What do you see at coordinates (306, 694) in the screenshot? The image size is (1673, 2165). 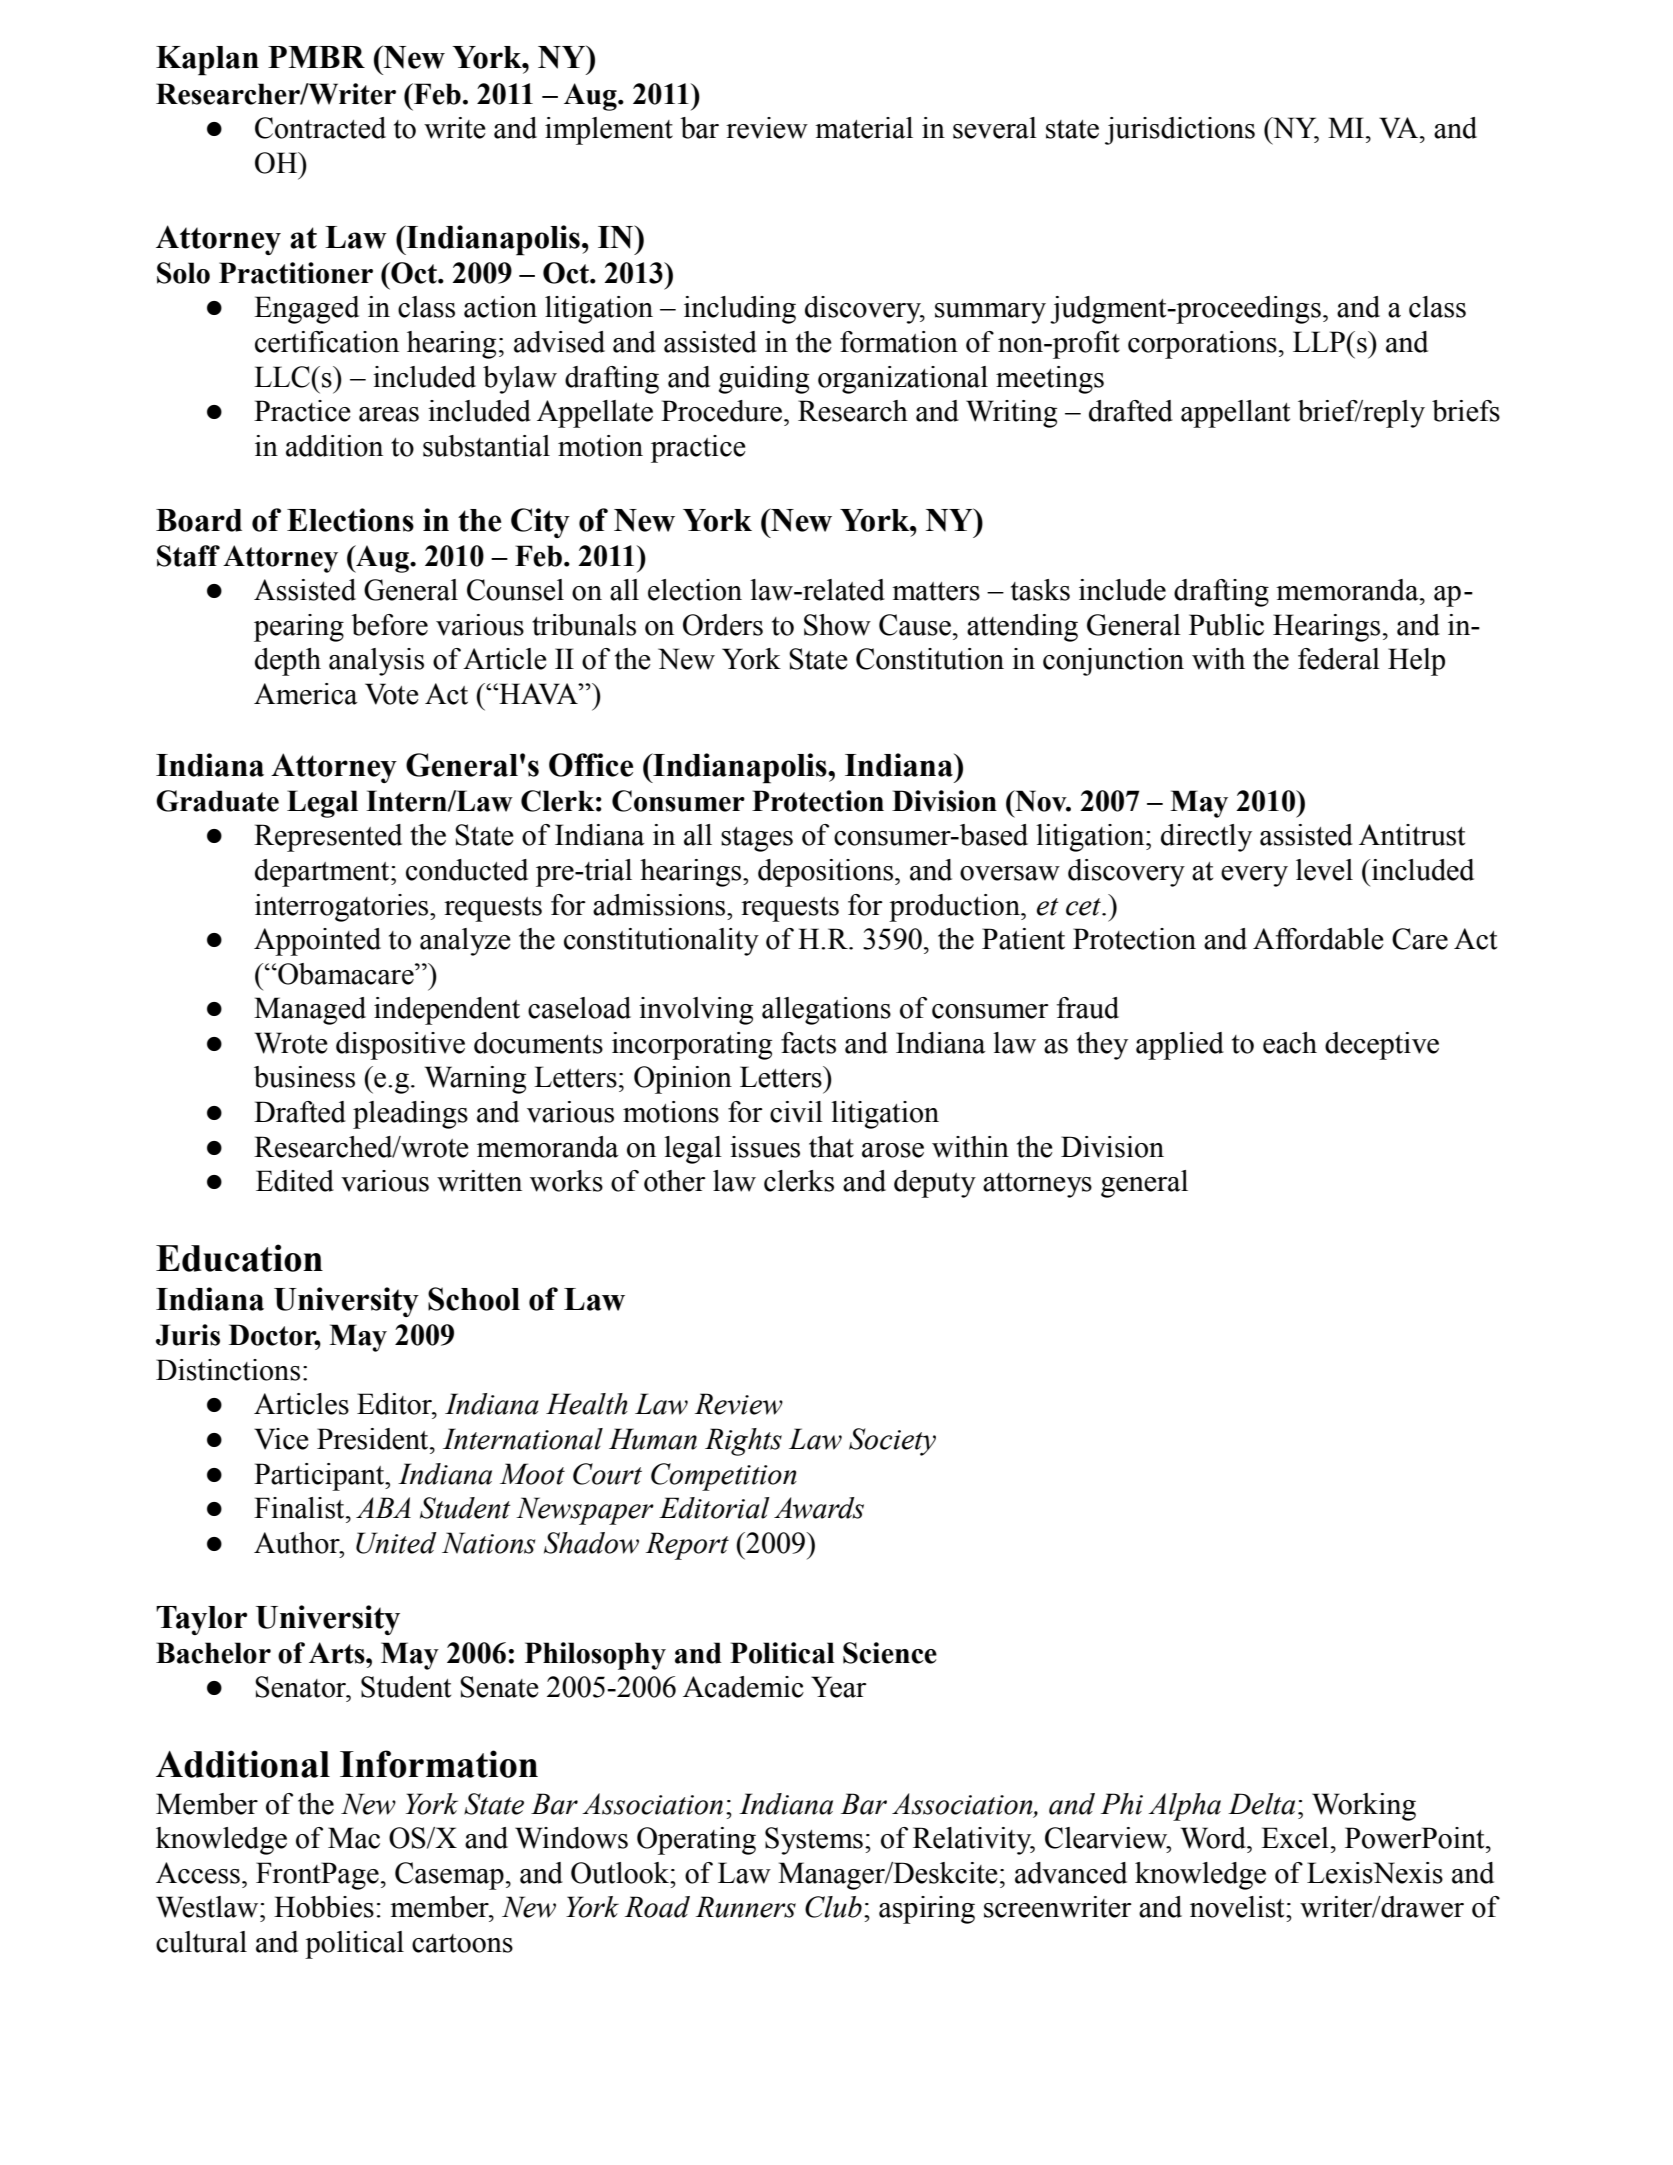 I see `America` at bounding box center [306, 694].
